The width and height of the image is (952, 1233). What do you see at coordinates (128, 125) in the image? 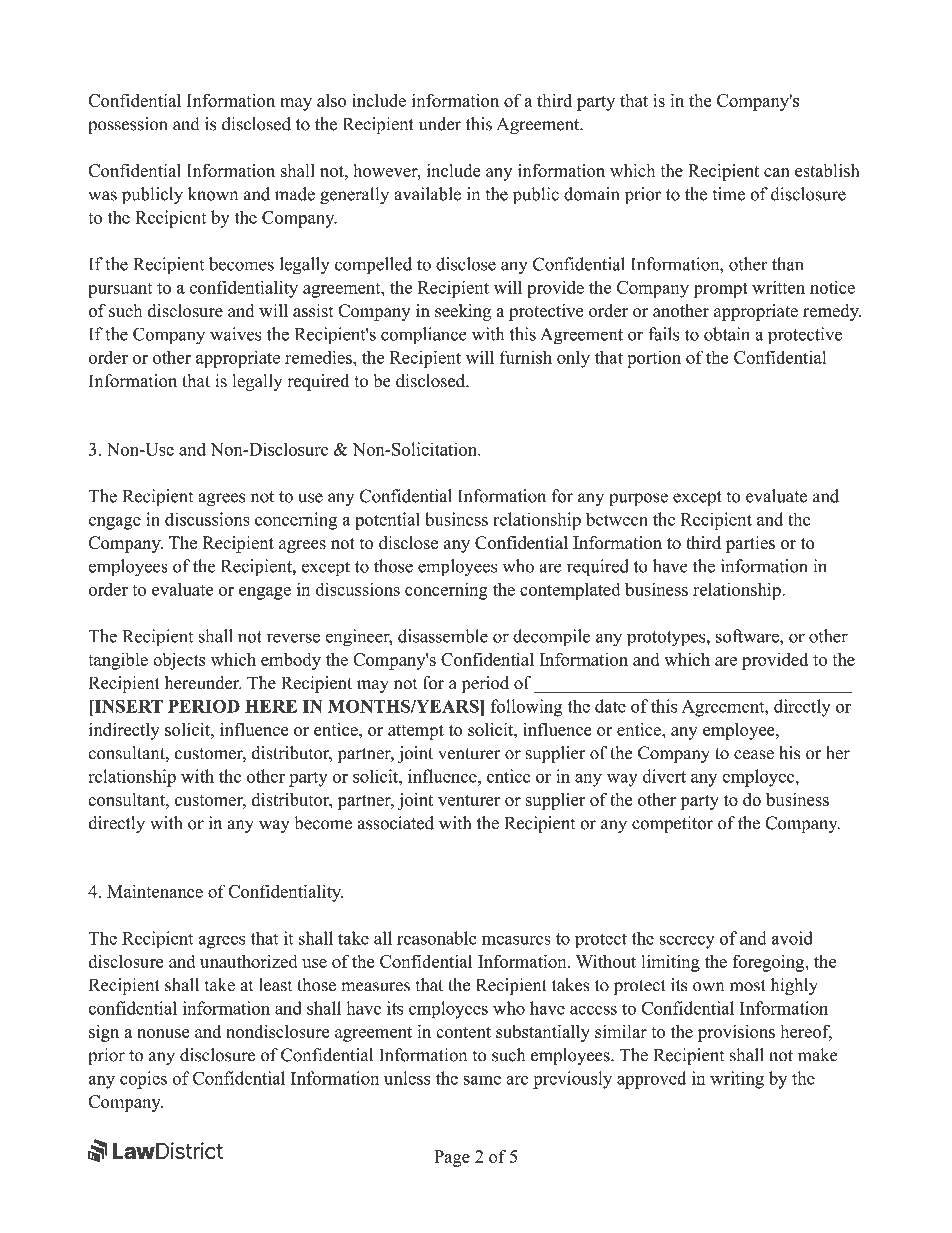
I see `possession` at bounding box center [128, 125].
